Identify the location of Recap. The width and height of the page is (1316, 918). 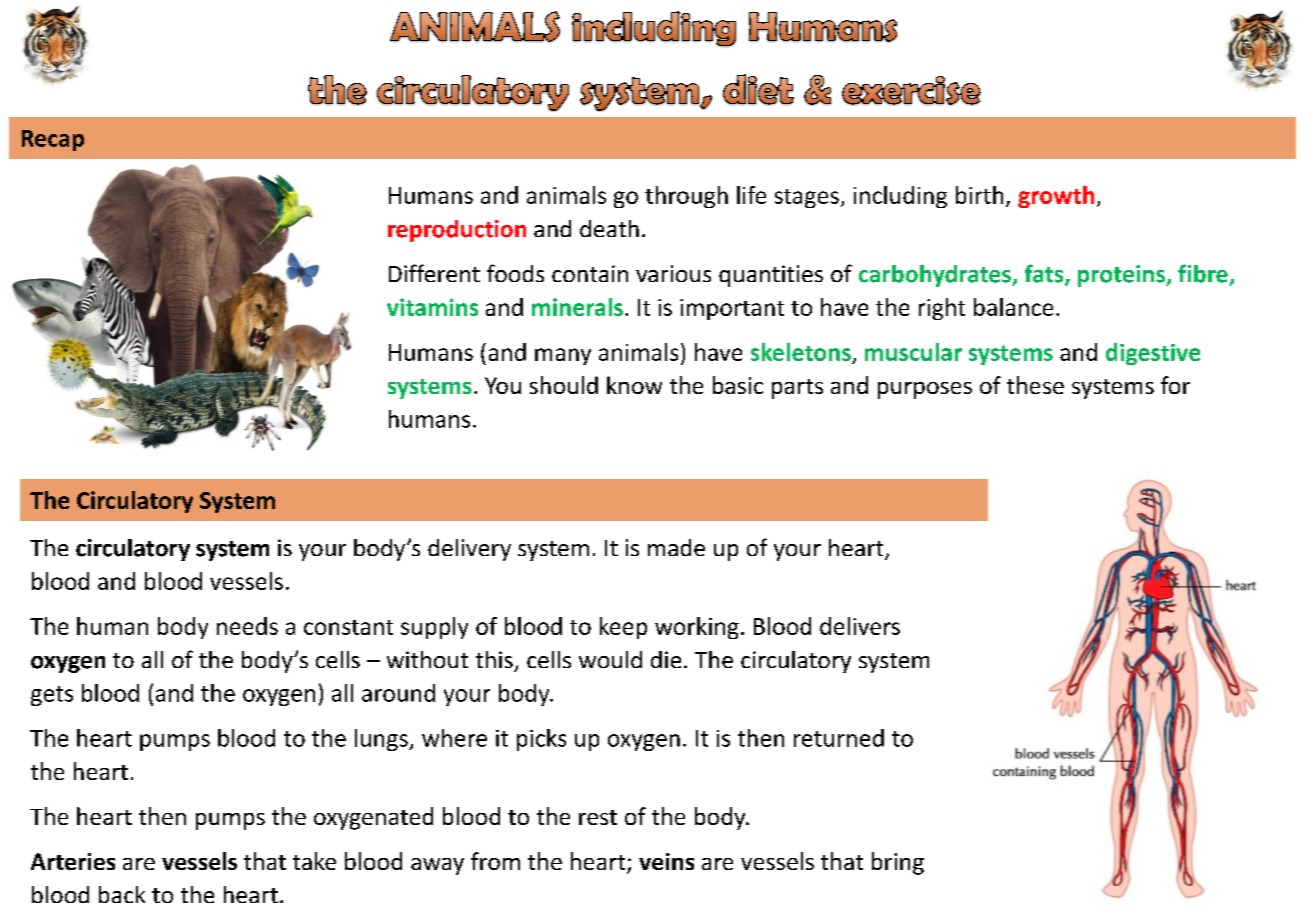
(53, 140).
